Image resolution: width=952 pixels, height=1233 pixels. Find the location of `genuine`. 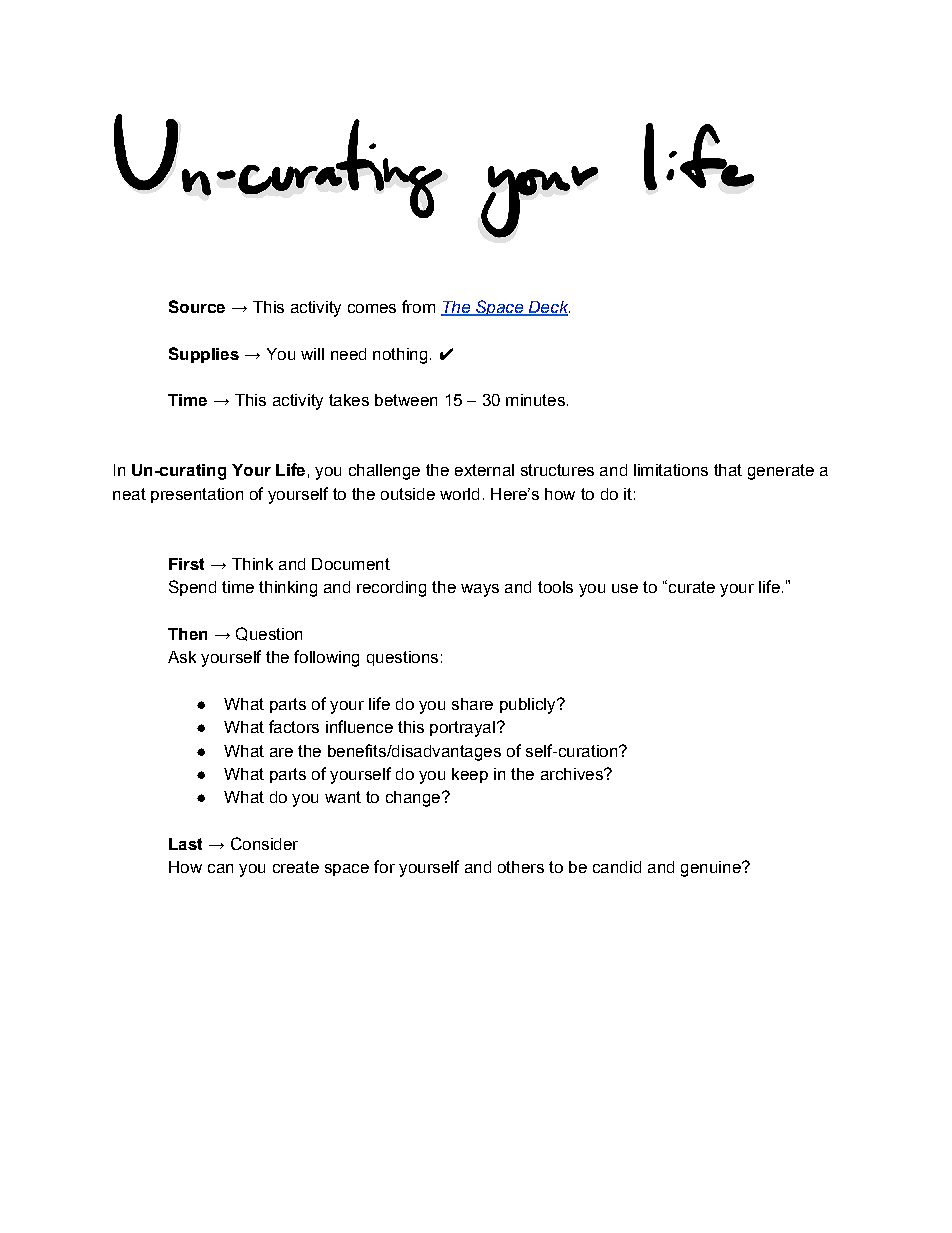

genuine is located at coordinates (712, 869).
